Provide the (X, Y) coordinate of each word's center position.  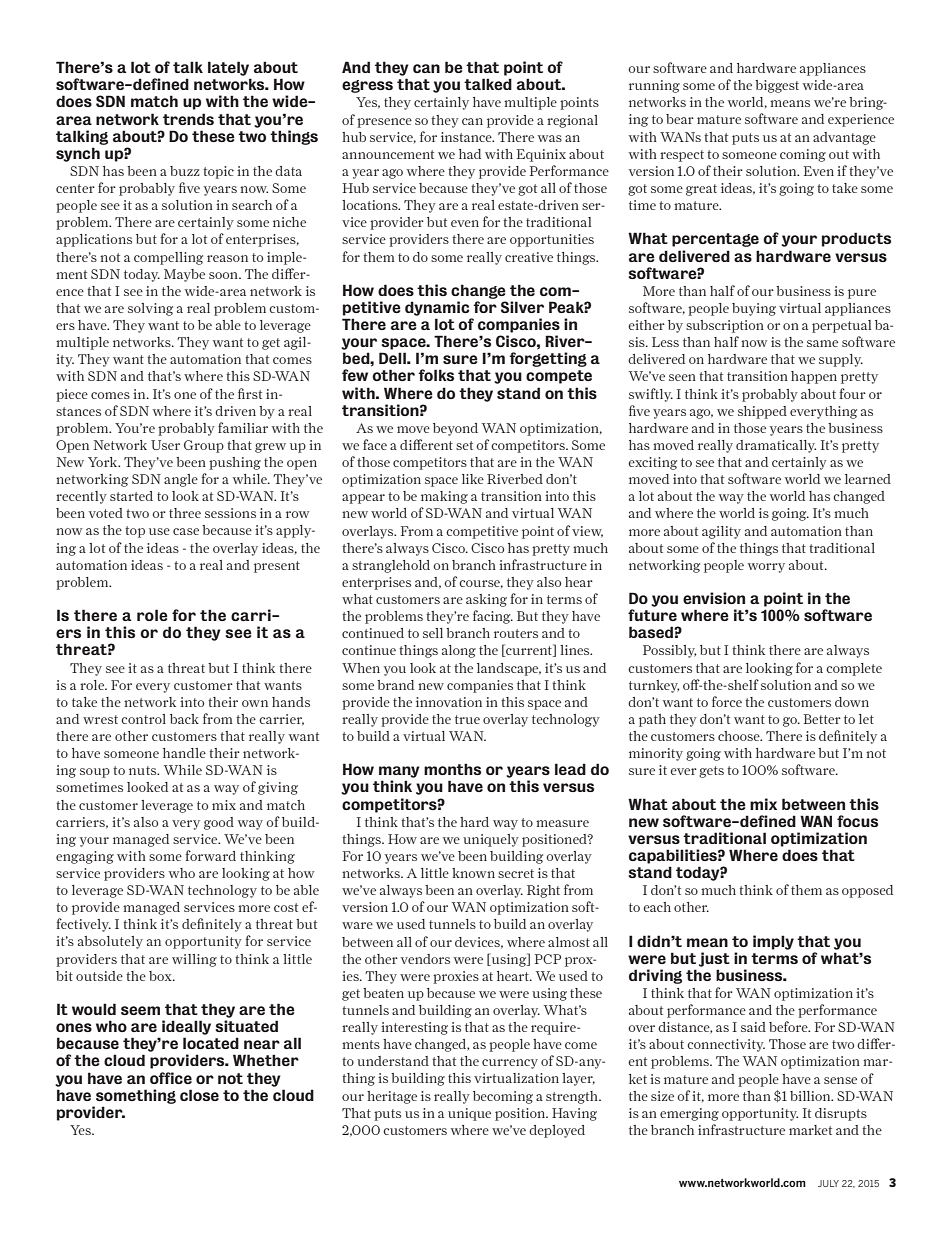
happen (814, 377)
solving (150, 309)
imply (773, 942)
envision (714, 598)
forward (210, 855)
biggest (777, 86)
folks (436, 375)
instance (467, 137)
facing (493, 617)
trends (188, 119)
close (199, 1095)
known (473, 873)
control (143, 719)
